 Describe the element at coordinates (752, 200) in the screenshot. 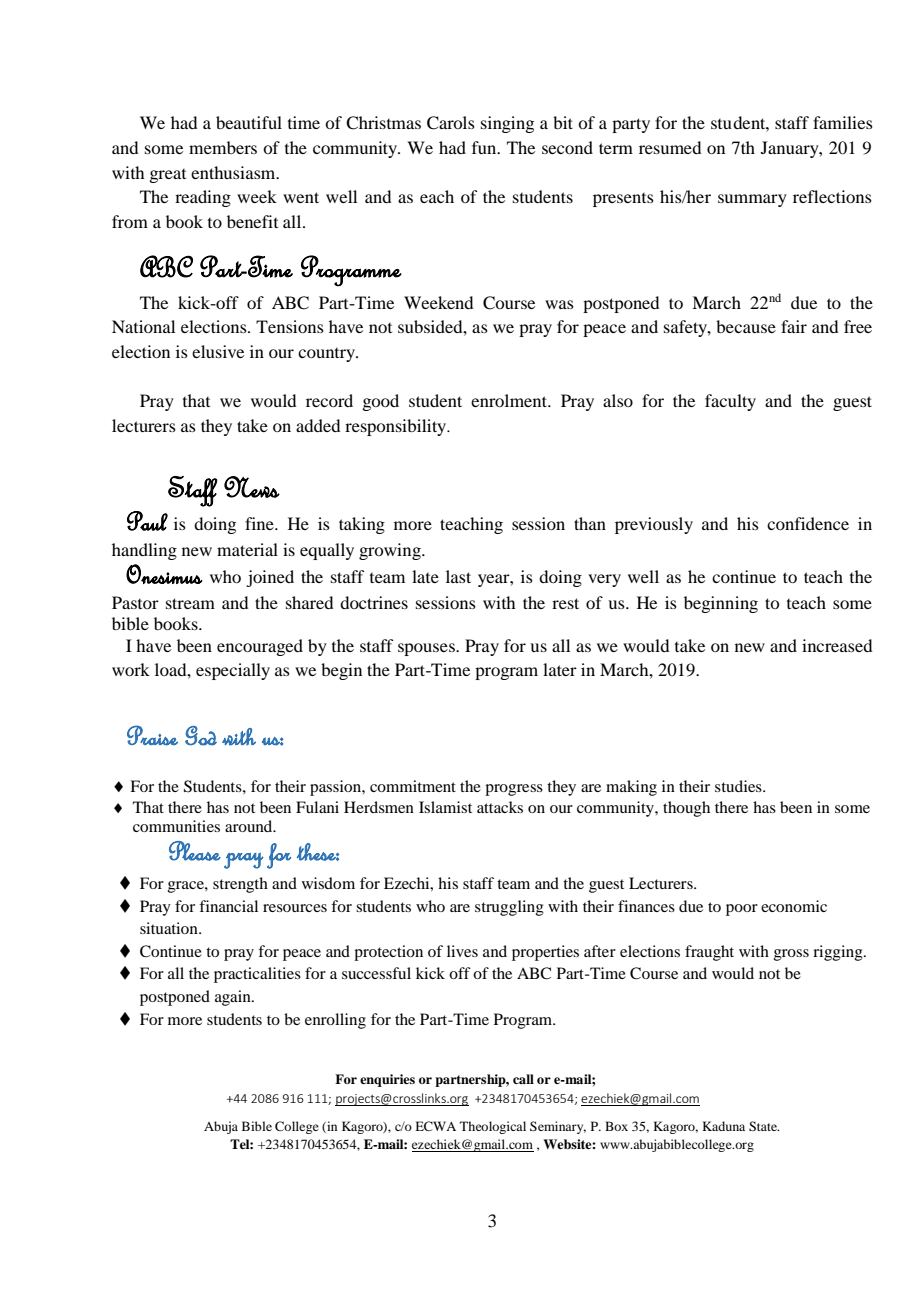

I see `summary` at that location.
